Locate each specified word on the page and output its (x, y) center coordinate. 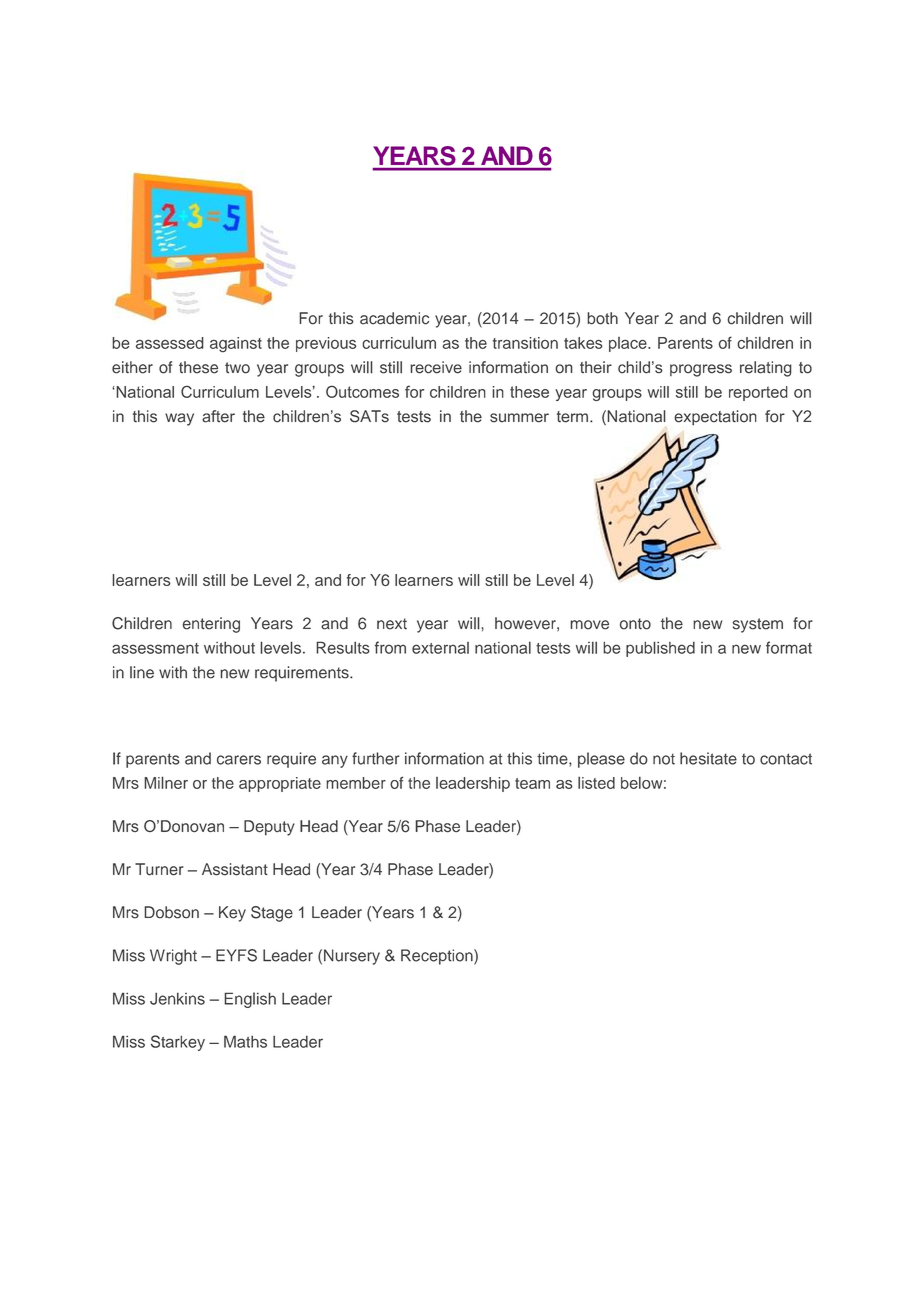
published (660, 649)
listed (596, 783)
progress (701, 370)
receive (436, 367)
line (142, 672)
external (440, 648)
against (236, 345)
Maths (245, 1041)
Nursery (352, 957)
